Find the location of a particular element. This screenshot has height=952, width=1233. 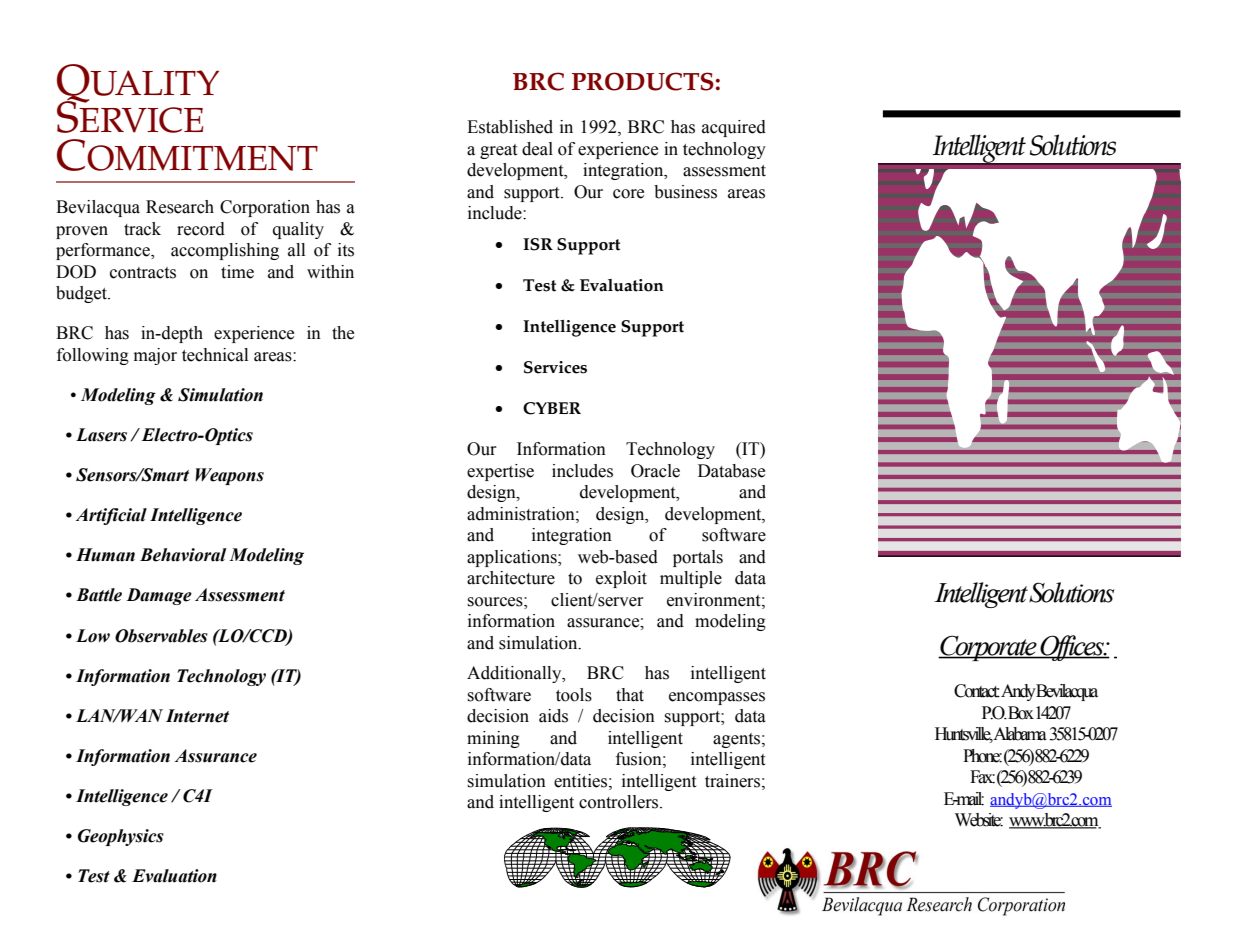

Research is located at coordinates (180, 207).
